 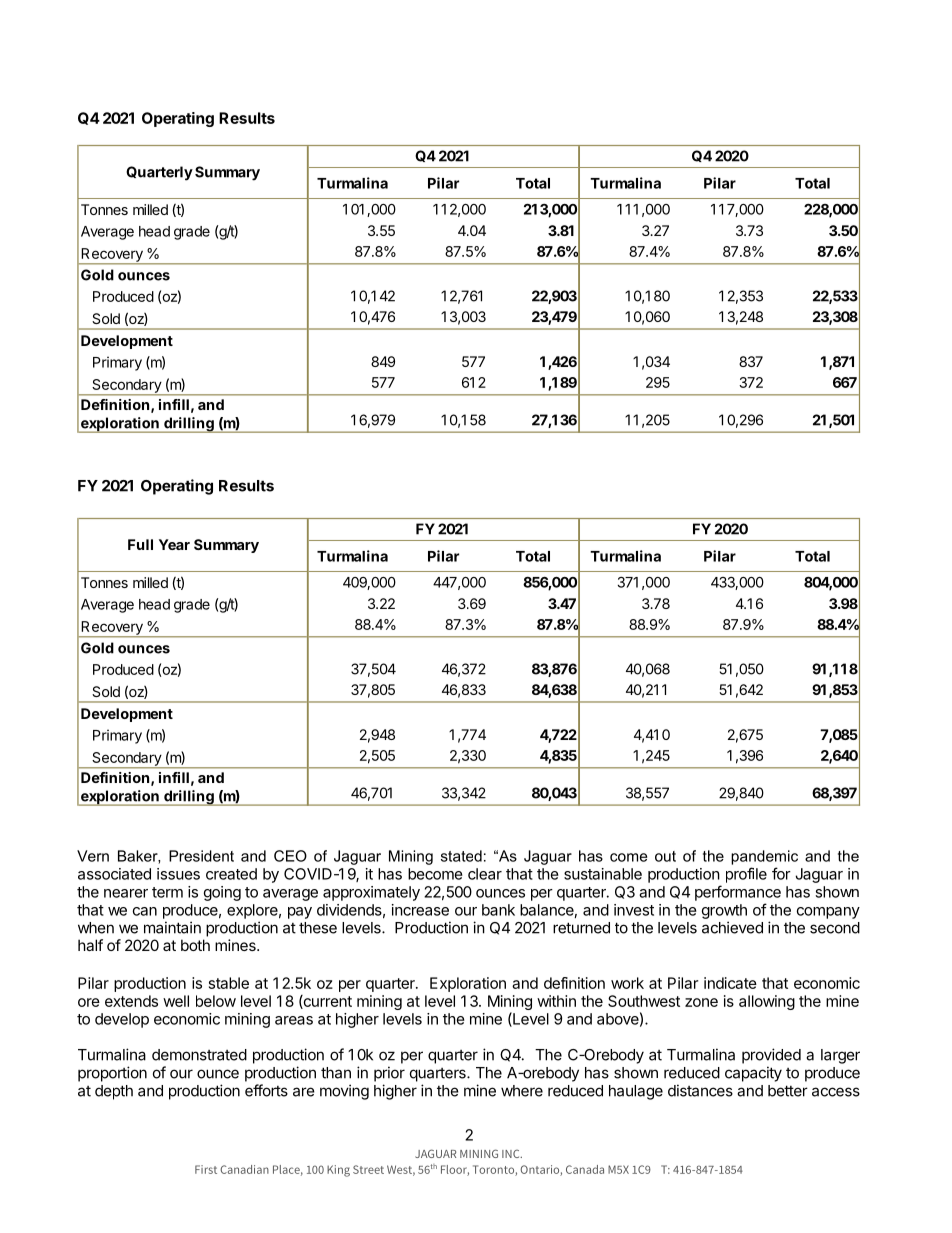 I want to click on profile, so click(x=746, y=875).
